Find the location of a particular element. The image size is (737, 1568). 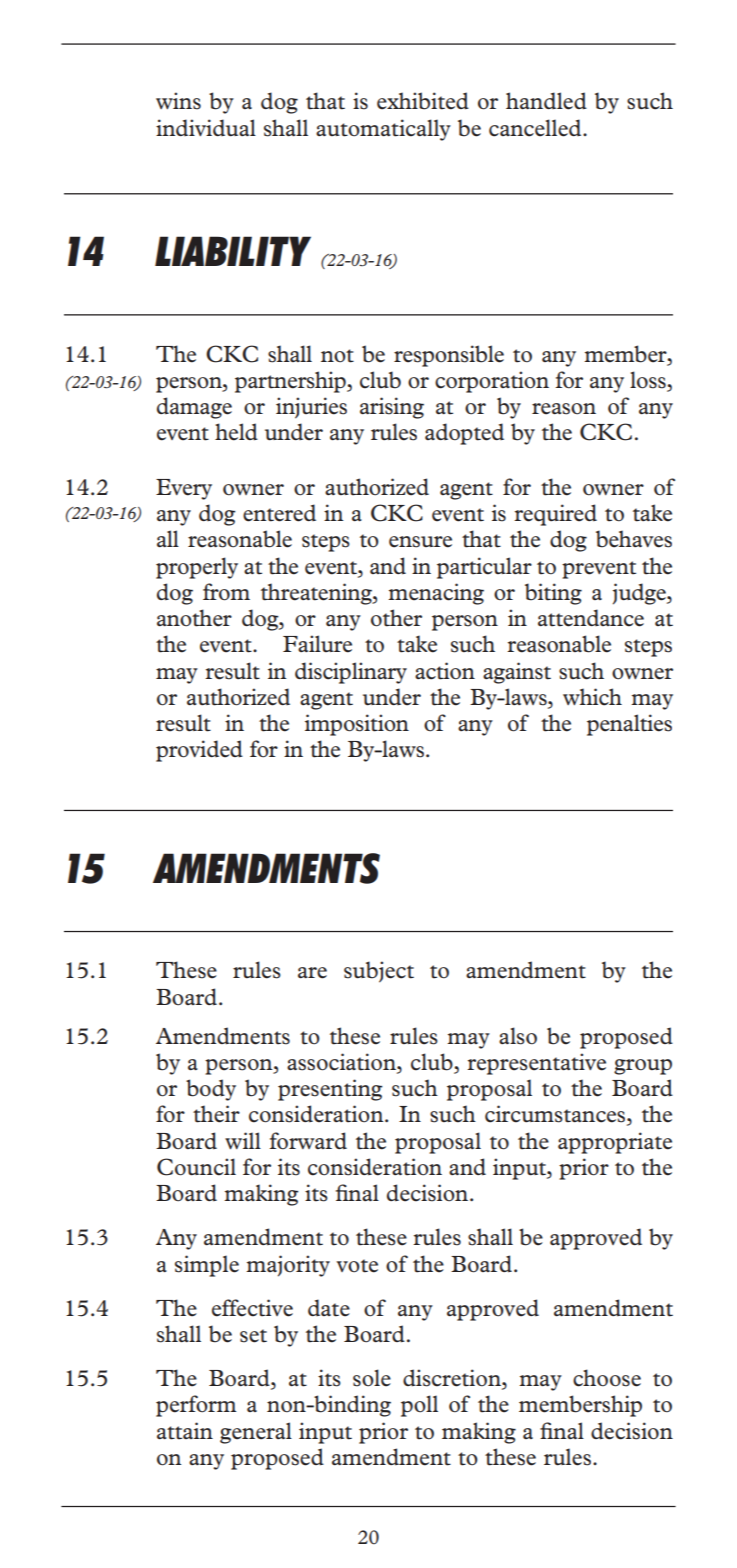

body is located at coordinates (211, 1090).
